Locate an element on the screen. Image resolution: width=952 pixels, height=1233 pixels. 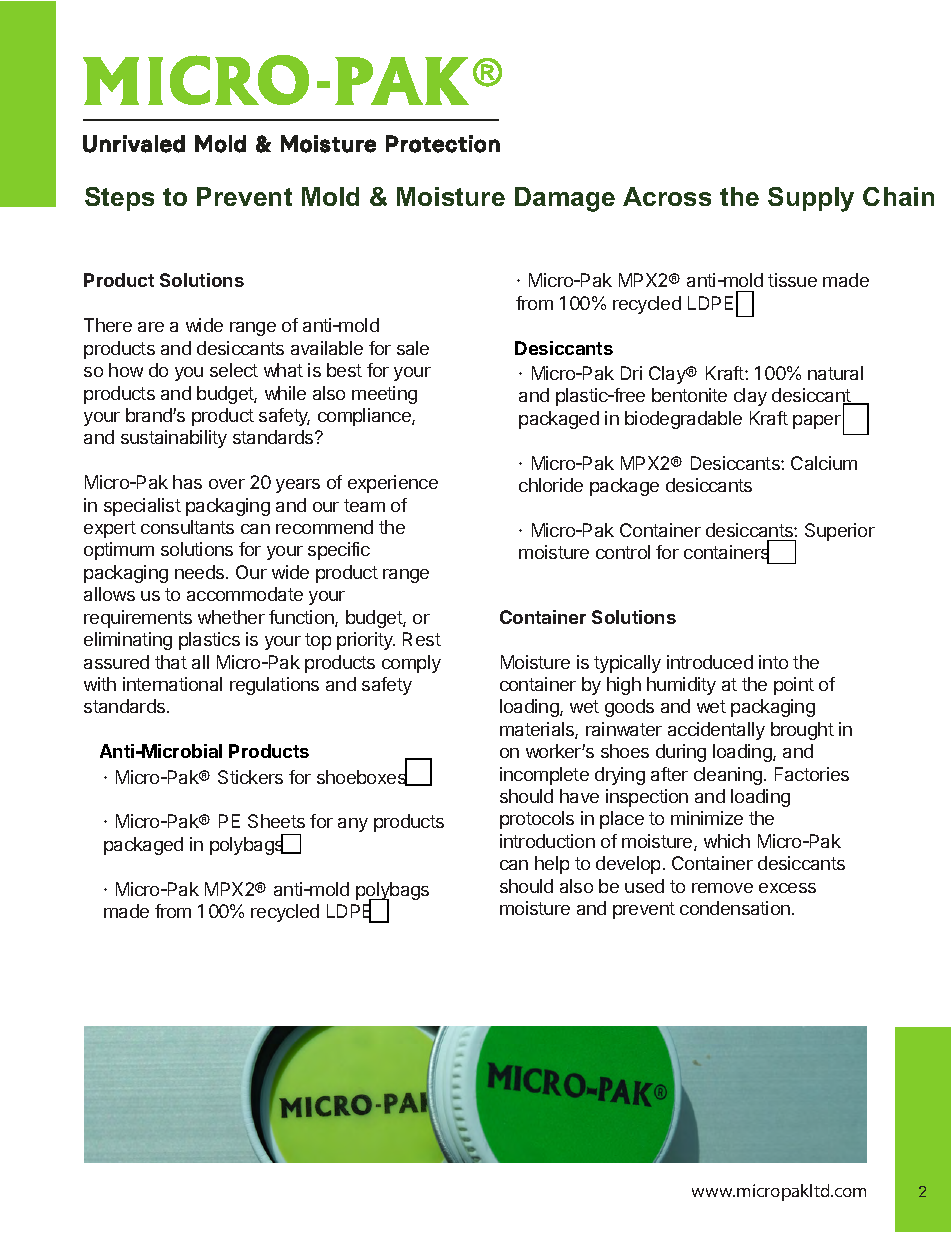
help is located at coordinates (552, 865).
